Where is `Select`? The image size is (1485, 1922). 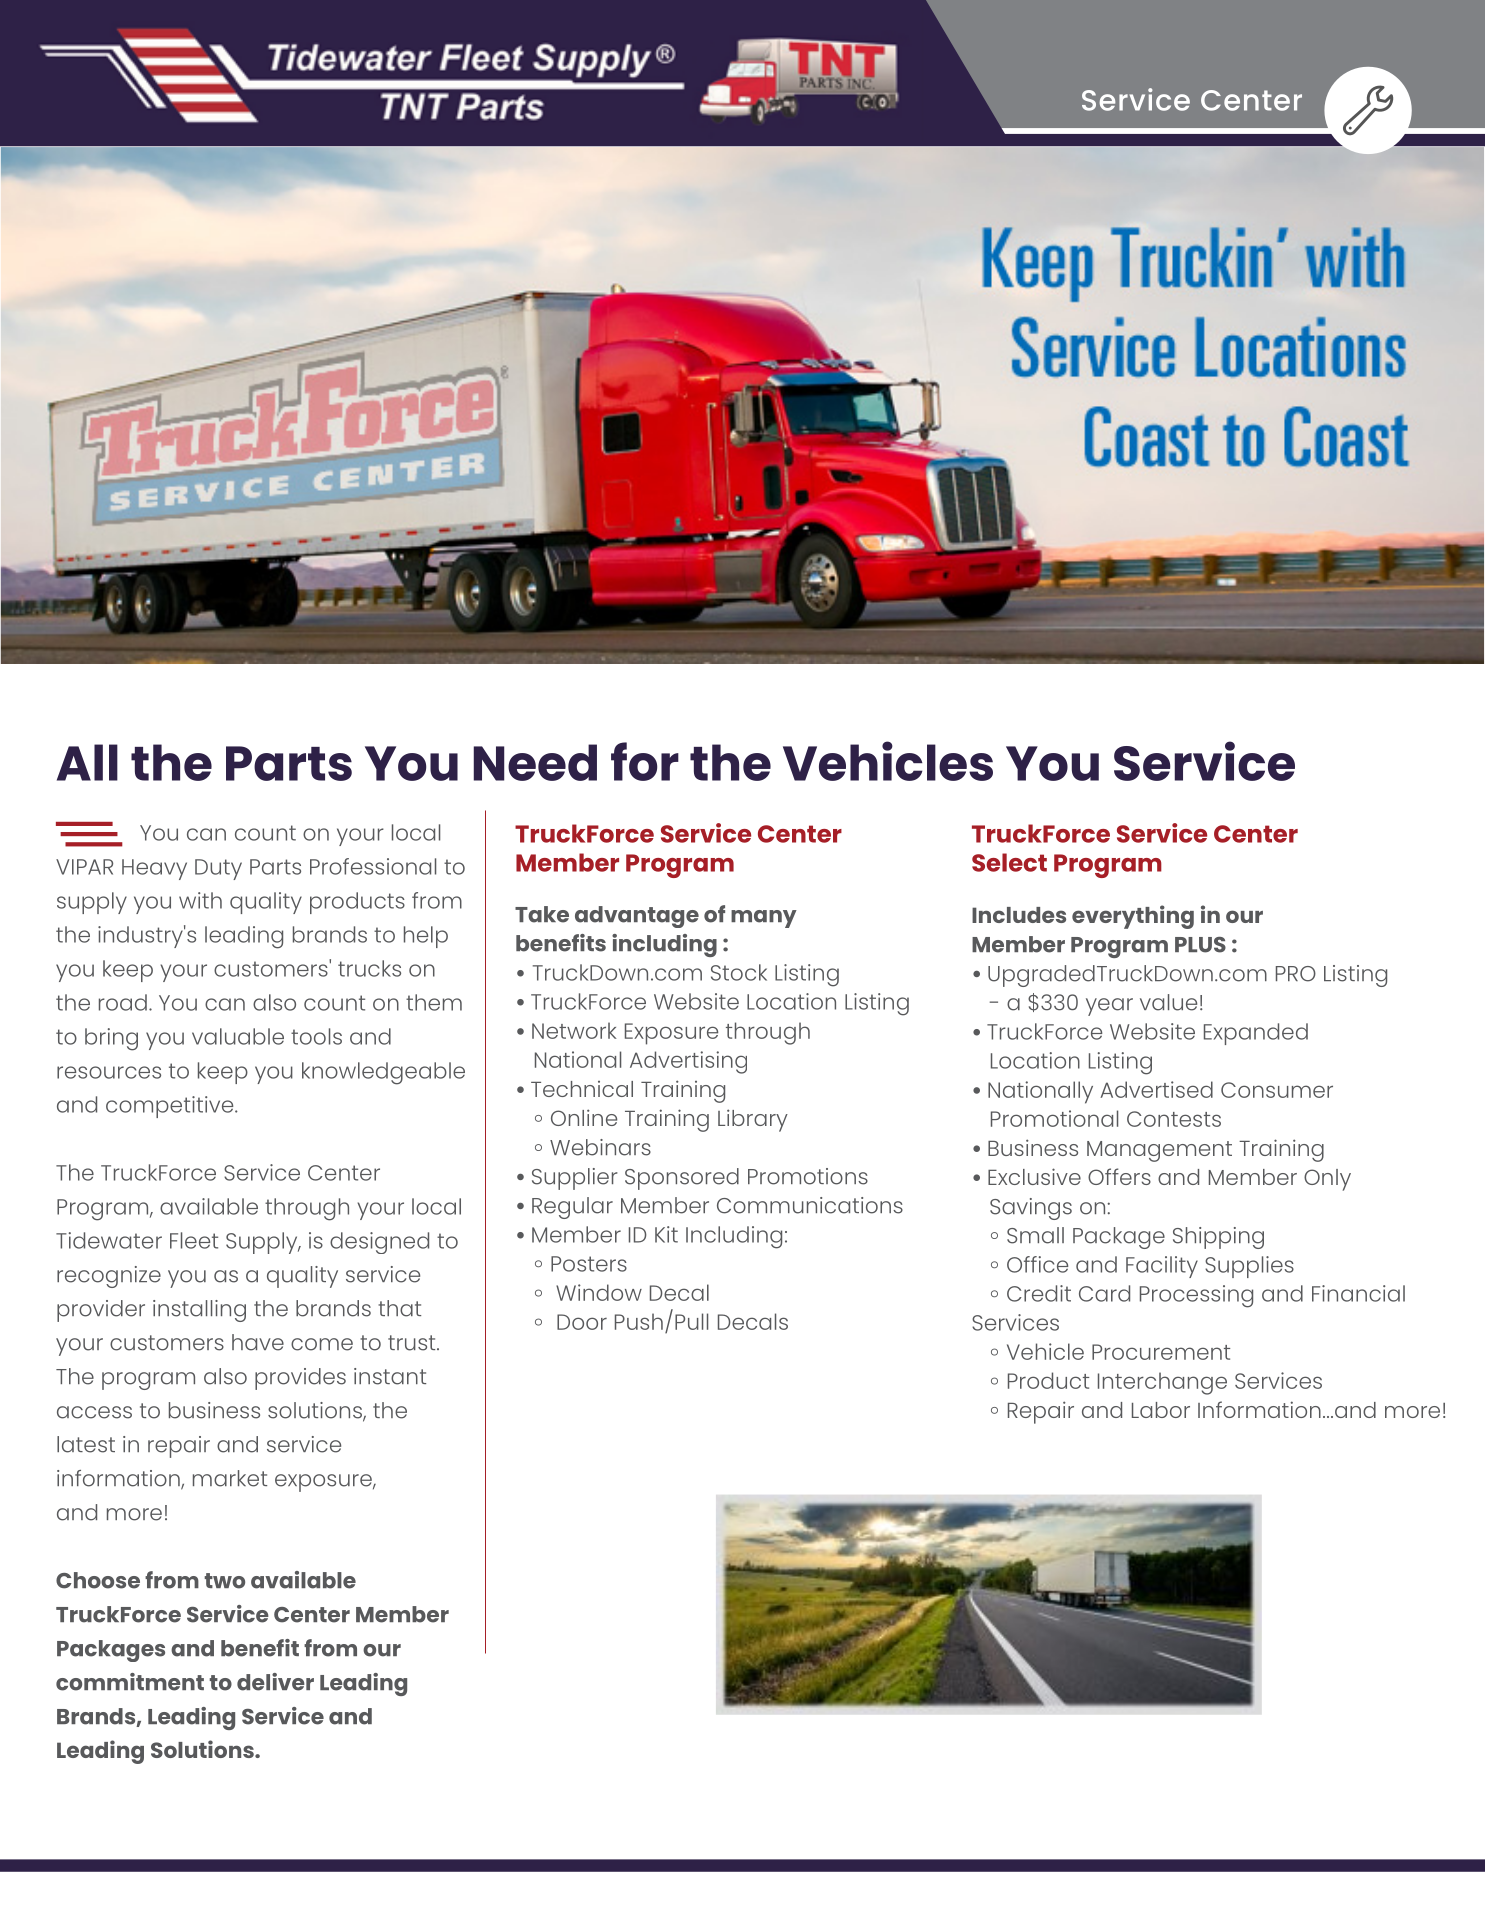 Select is located at coordinates (1009, 862).
